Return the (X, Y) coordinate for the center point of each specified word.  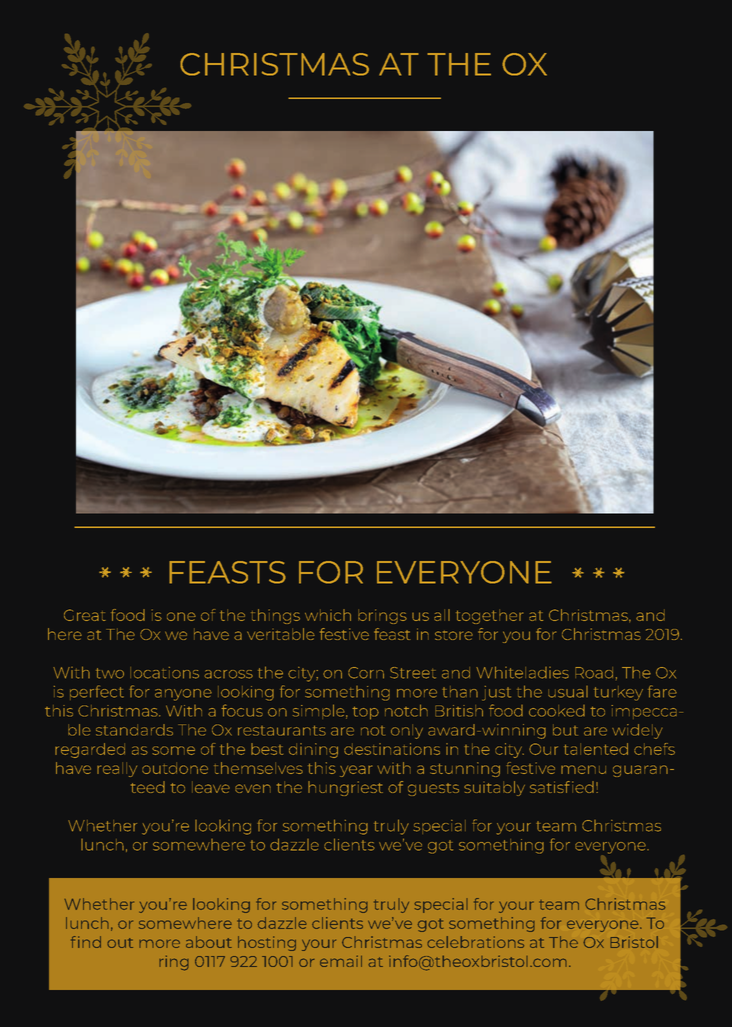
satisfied (562, 787)
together (489, 616)
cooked (557, 711)
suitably (494, 788)
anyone (183, 695)
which (328, 615)
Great (85, 615)
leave (211, 787)
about (209, 942)
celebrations (475, 942)
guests (433, 789)
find (86, 942)
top (365, 713)
